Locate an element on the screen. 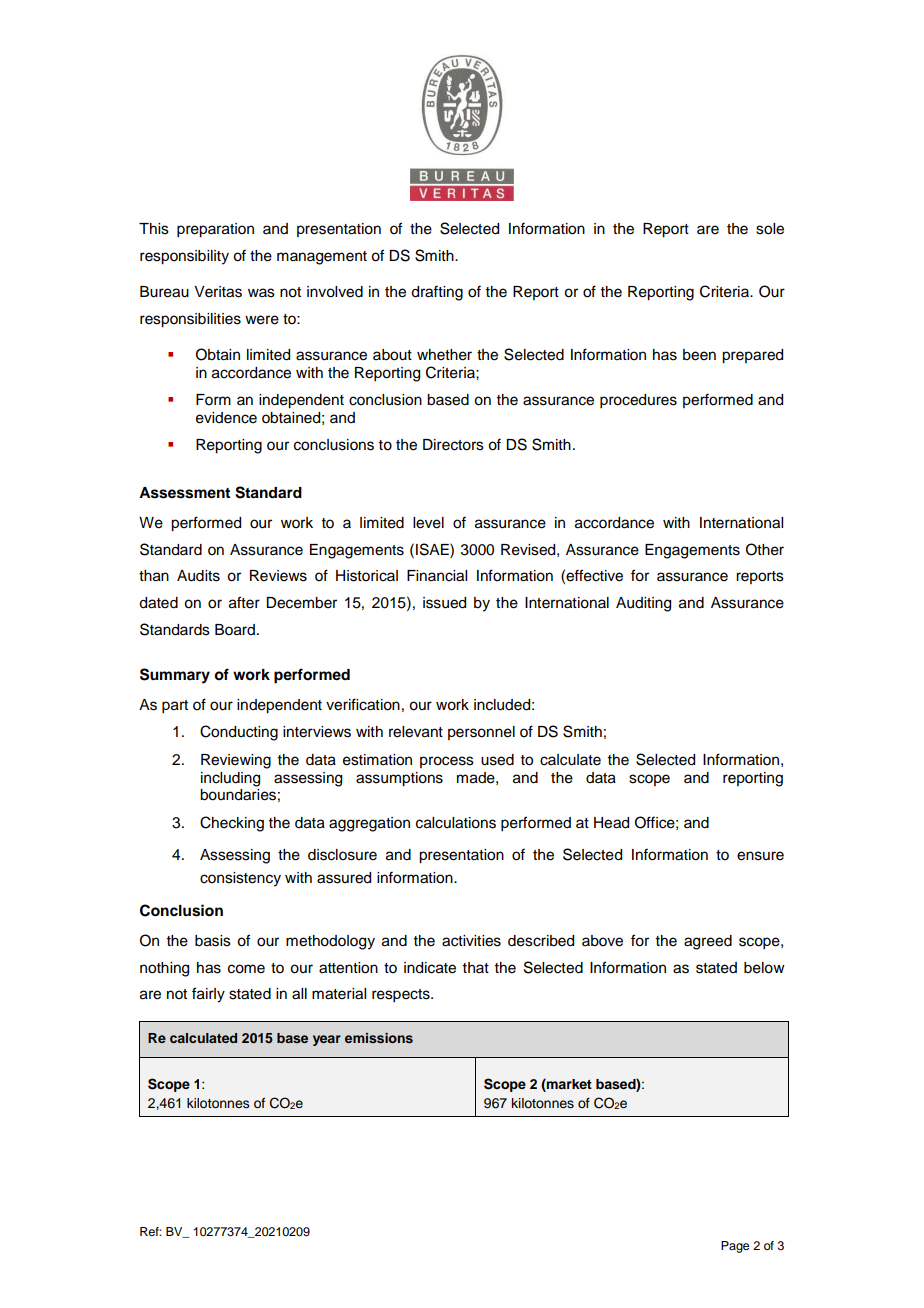 This screenshot has height=1308, width=924. Head is located at coordinates (611, 823).
